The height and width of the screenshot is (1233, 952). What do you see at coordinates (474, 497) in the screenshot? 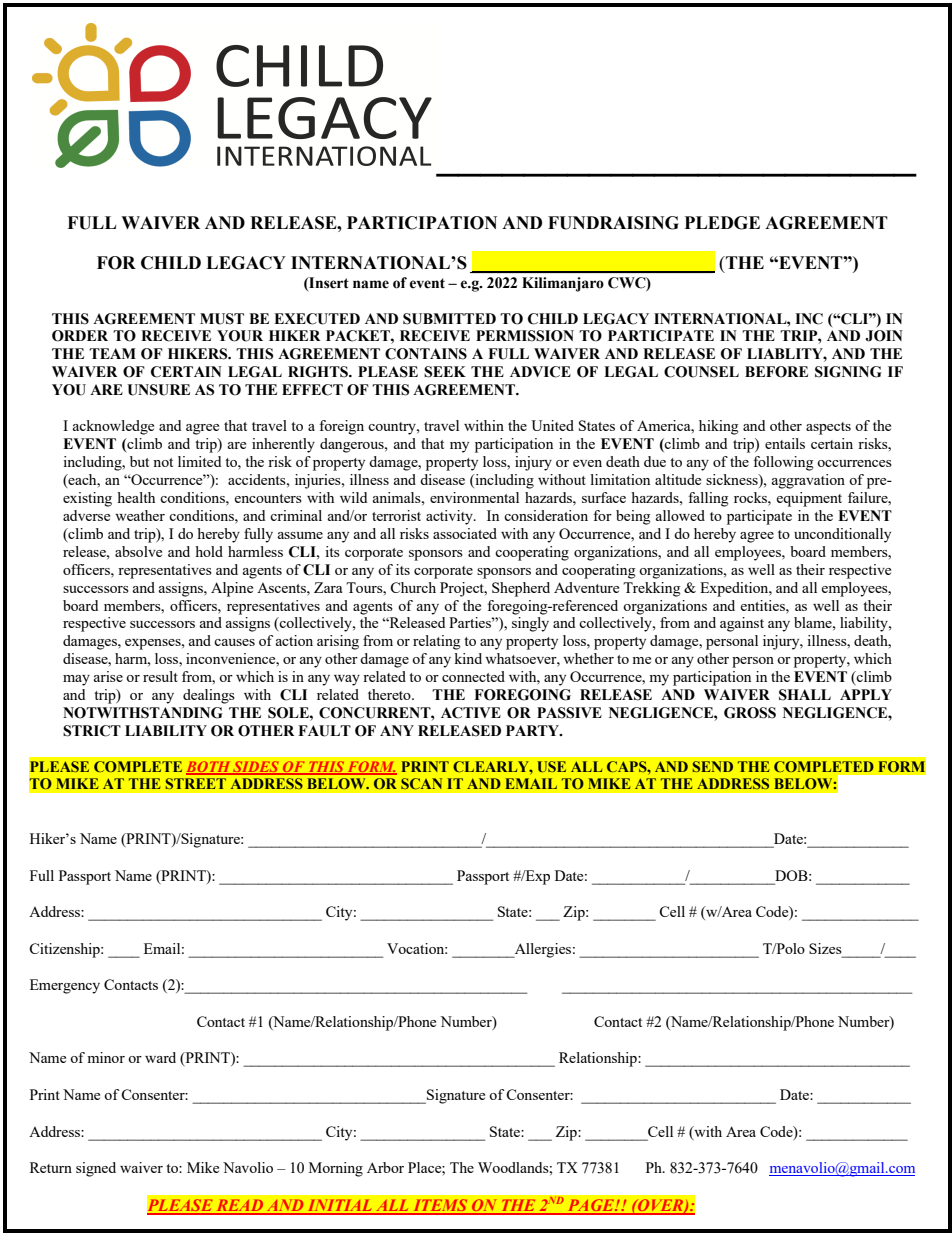
I see `environmental` at bounding box center [474, 497].
